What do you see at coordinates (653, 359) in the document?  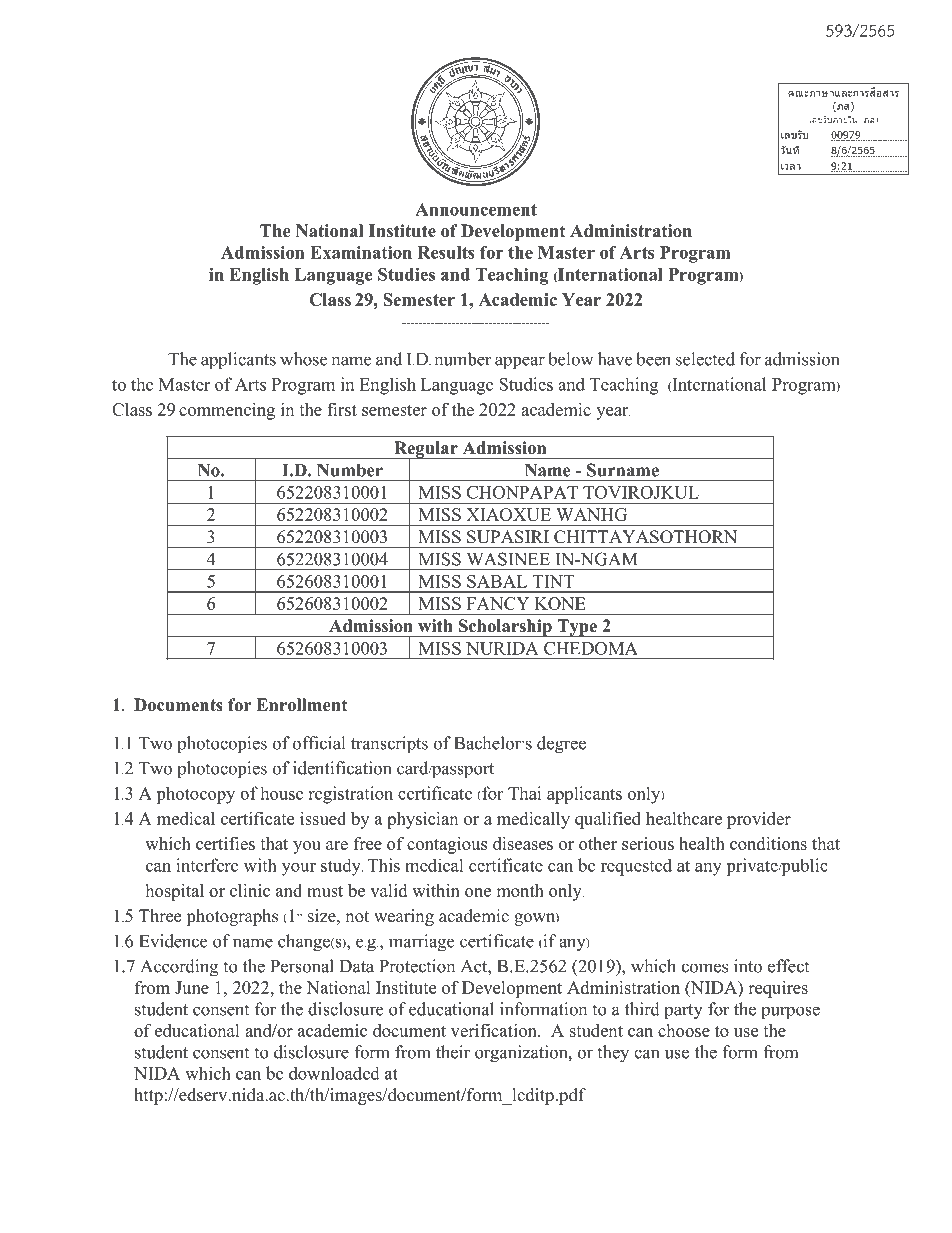 I see `been` at bounding box center [653, 359].
